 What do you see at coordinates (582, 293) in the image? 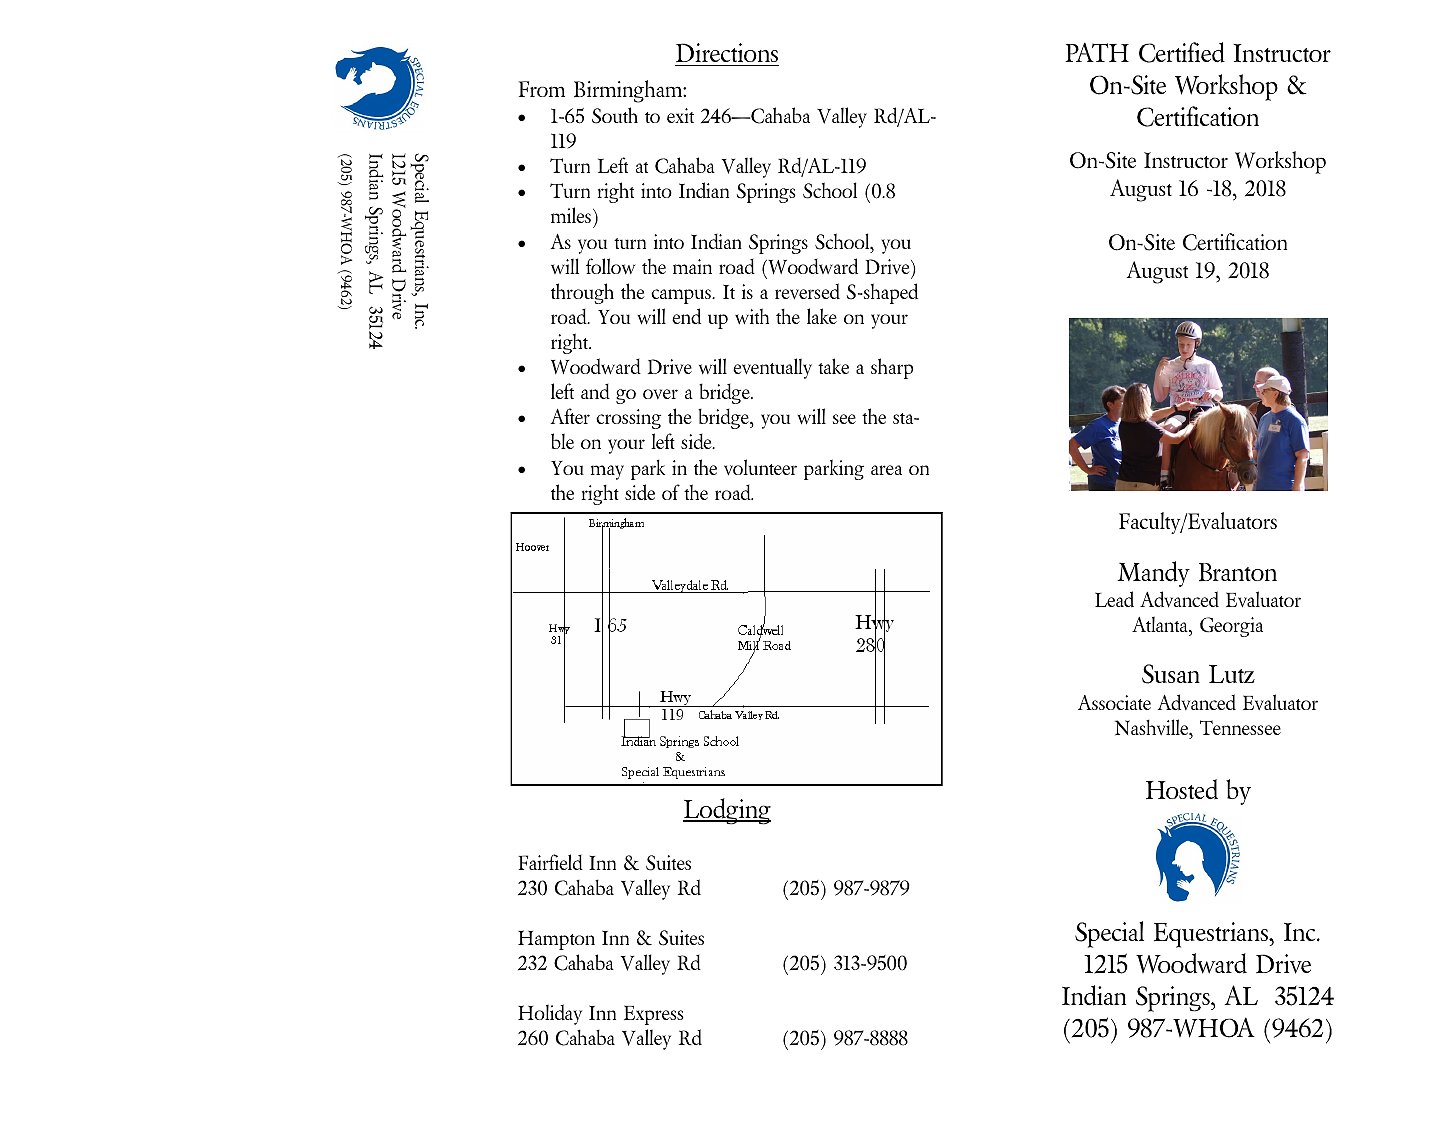
I see `through` at bounding box center [582, 293].
